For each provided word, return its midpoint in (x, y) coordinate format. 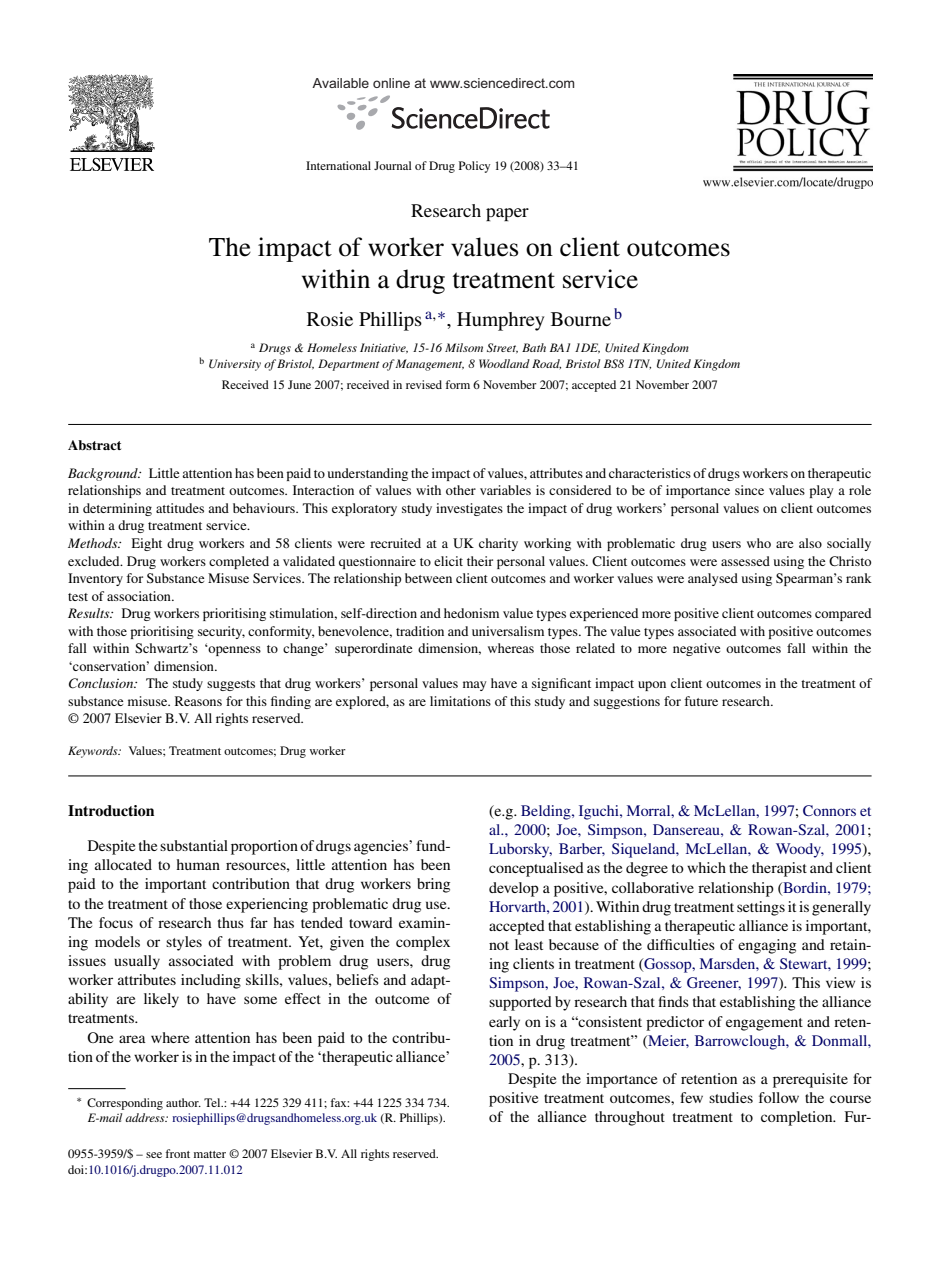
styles (184, 943)
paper (507, 214)
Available (340, 83)
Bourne (581, 319)
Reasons (198, 701)
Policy (474, 167)
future (701, 701)
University (235, 365)
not (499, 945)
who (759, 543)
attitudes (180, 508)
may (474, 686)
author (183, 1102)
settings (761, 908)
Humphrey (500, 321)
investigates (469, 509)
